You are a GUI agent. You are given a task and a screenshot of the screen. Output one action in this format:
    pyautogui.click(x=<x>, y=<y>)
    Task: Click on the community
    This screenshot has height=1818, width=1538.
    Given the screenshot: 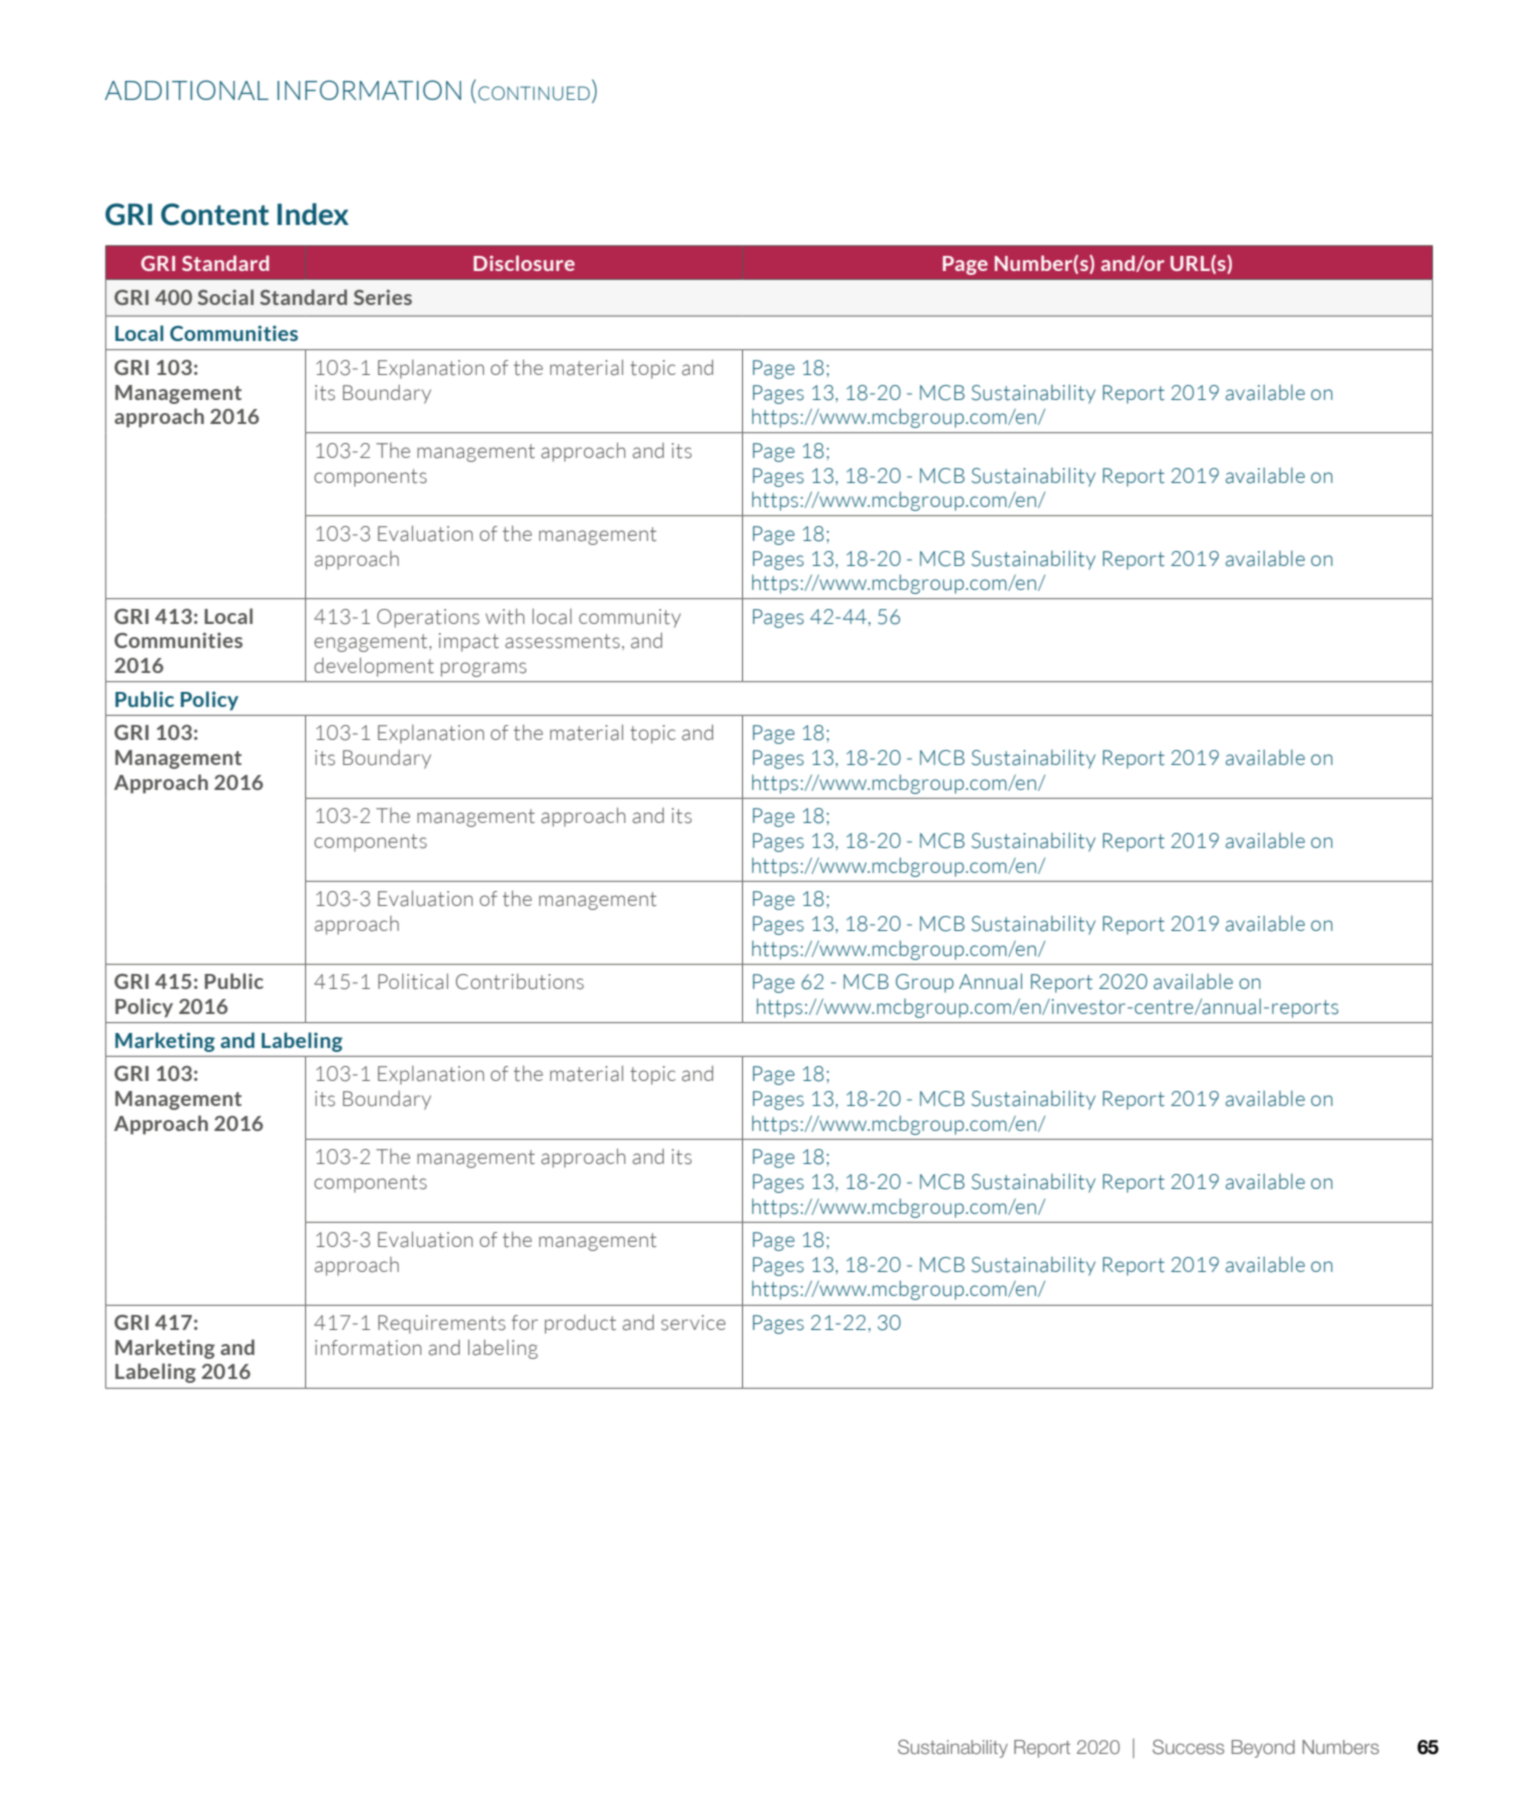 What is the action you would take?
    pyautogui.click(x=630, y=618)
